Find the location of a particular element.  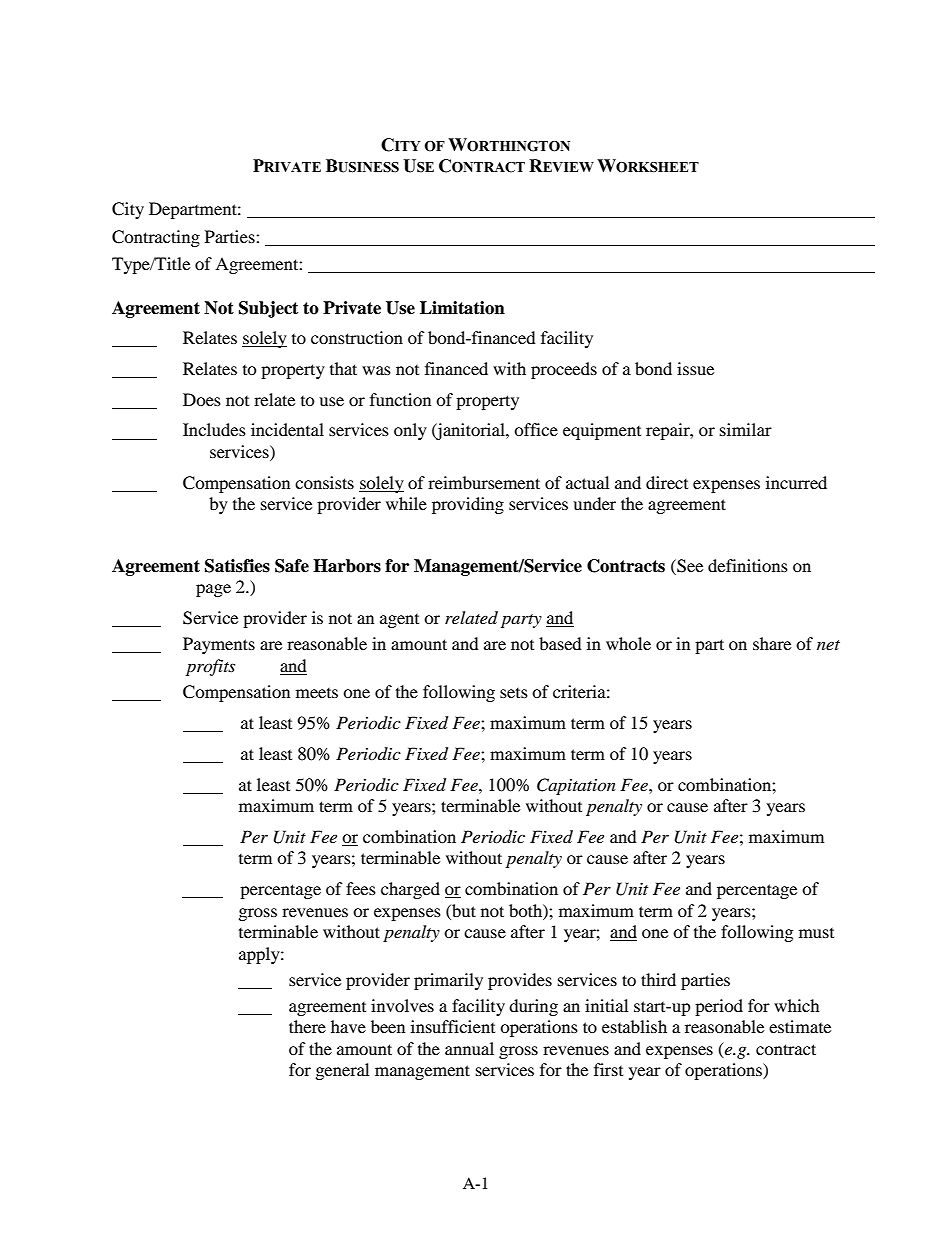

meets is located at coordinates (317, 693).
